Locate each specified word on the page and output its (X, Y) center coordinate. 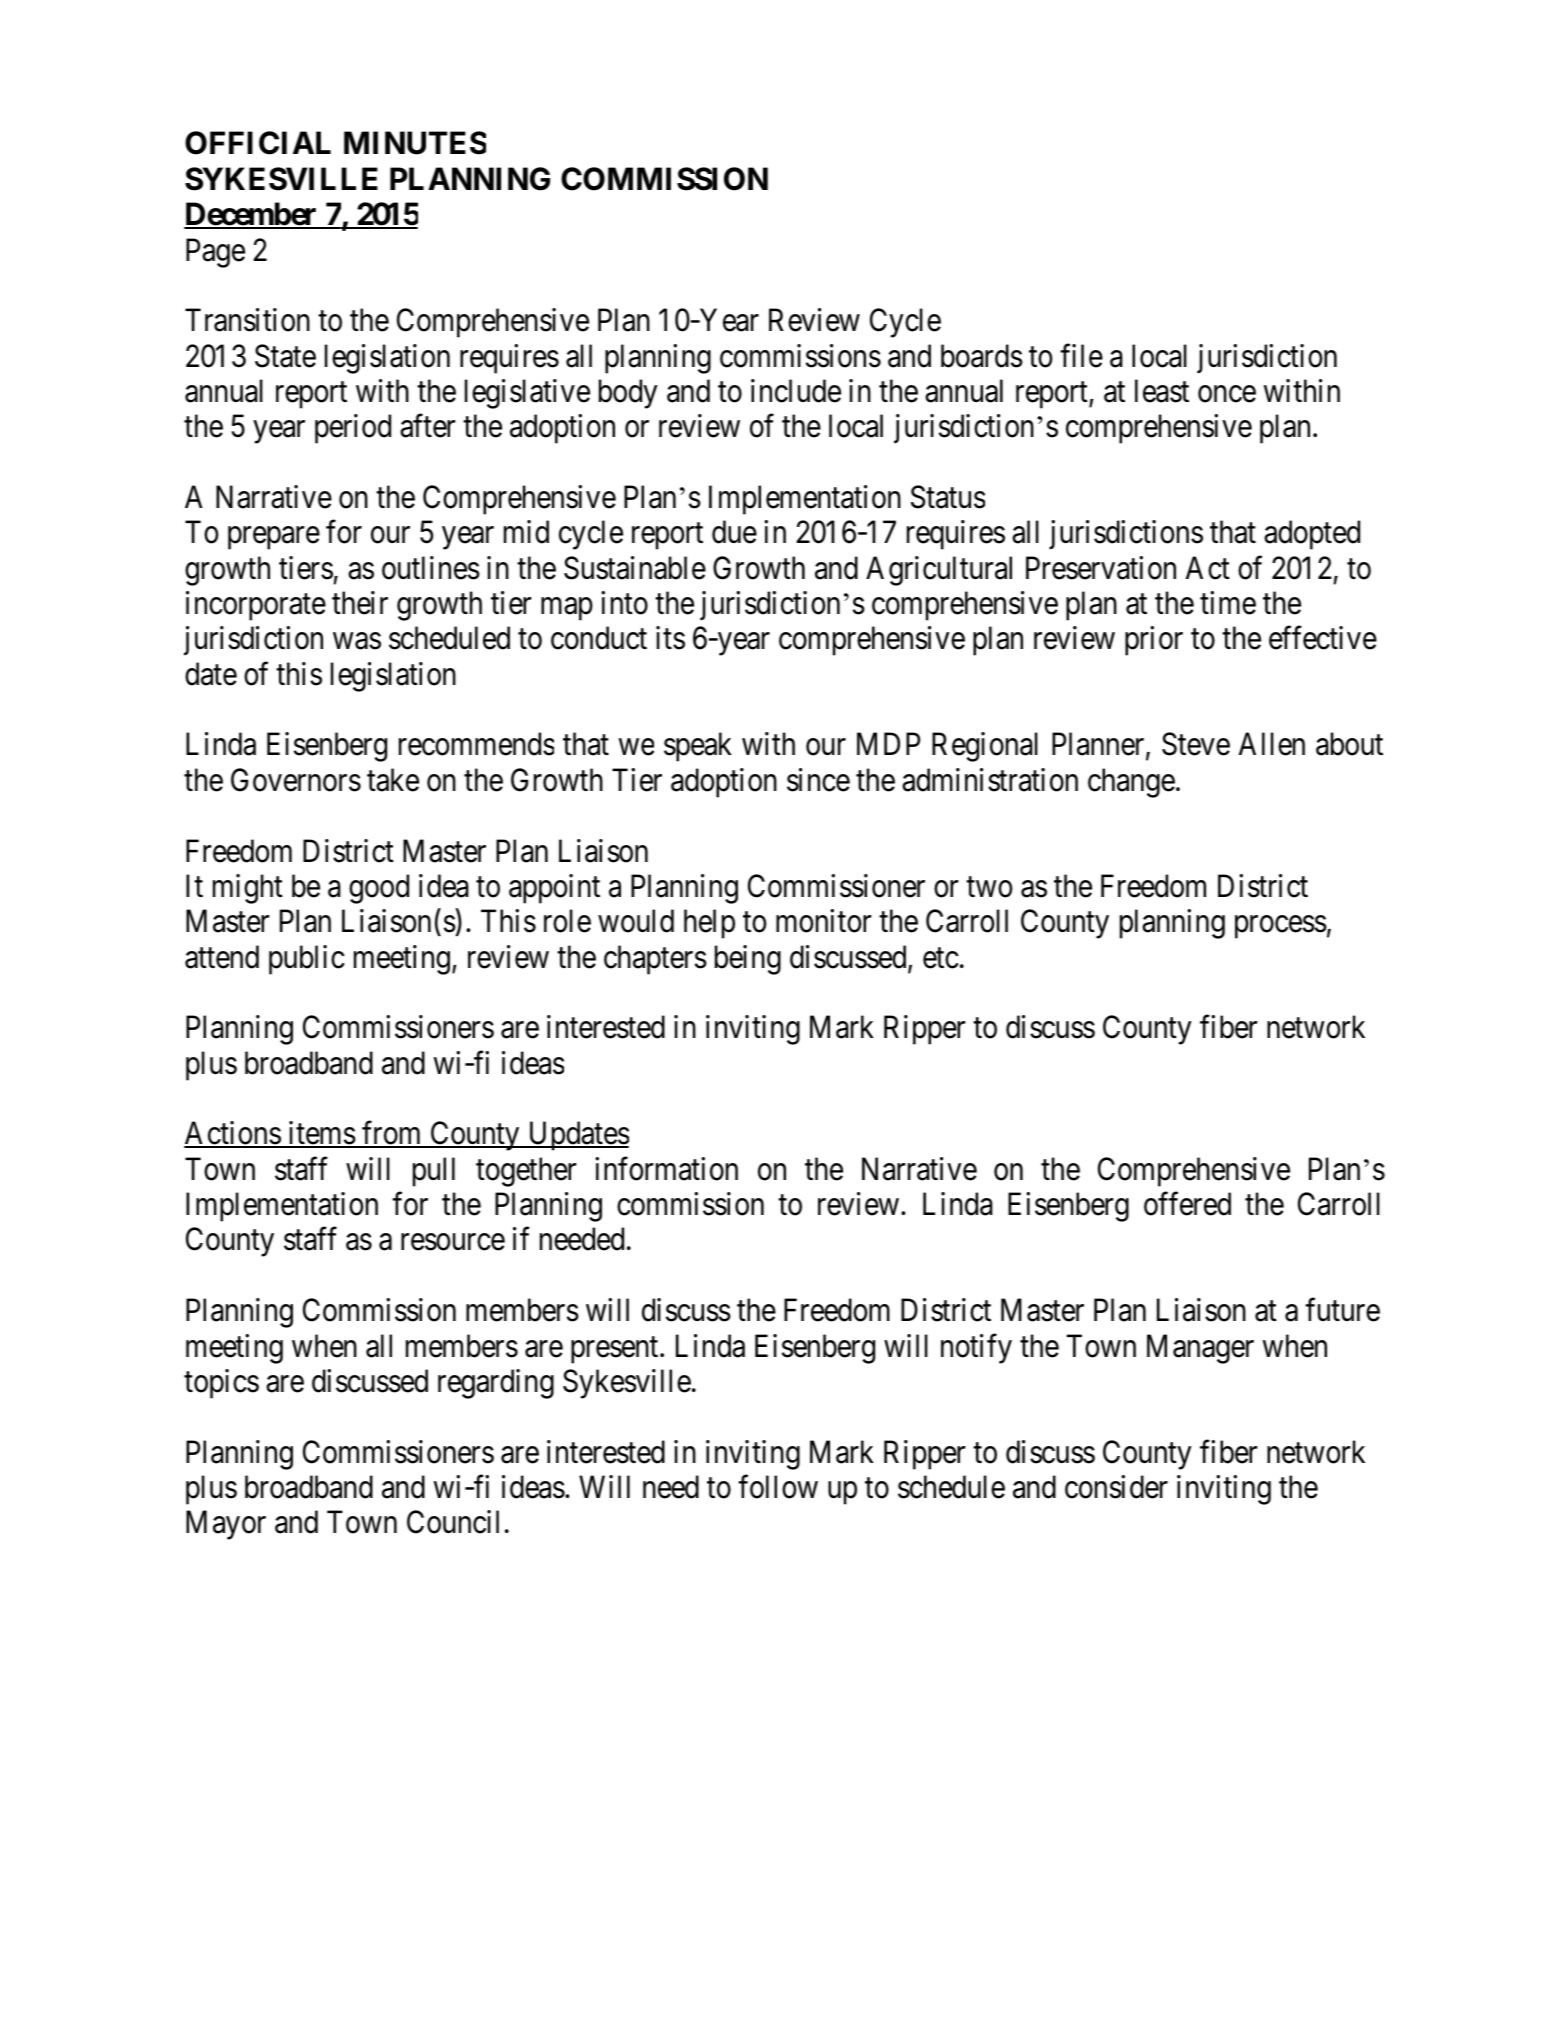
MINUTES (415, 143)
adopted (1312, 535)
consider (1116, 1487)
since (818, 780)
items (321, 1134)
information (666, 1169)
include (796, 391)
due (734, 532)
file (1081, 356)
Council (453, 1522)
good (379, 889)
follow (778, 1487)
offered (1187, 1204)
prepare (274, 538)
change (1131, 783)
